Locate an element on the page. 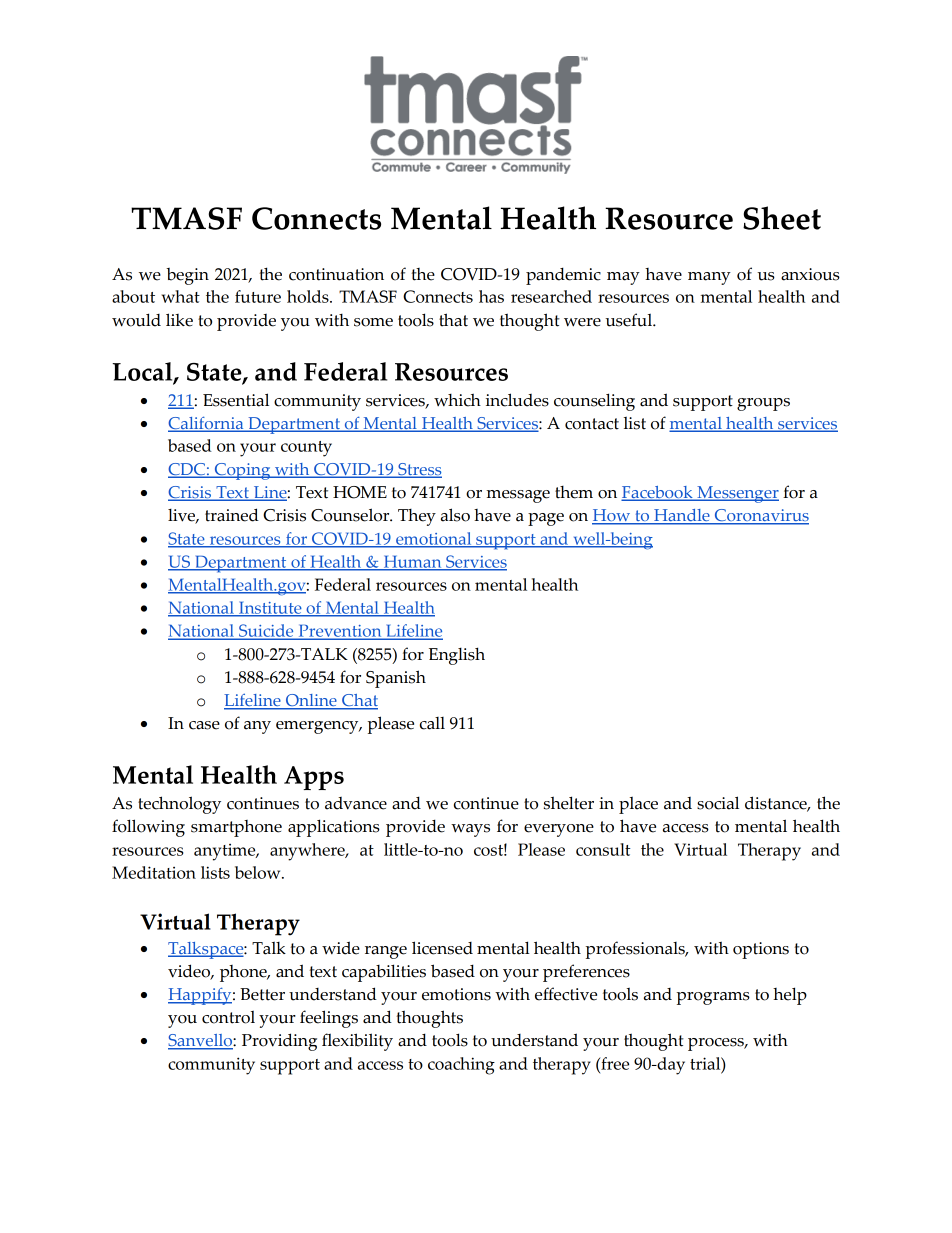 The width and height of the document is (952, 1233). below is located at coordinates (259, 872).
